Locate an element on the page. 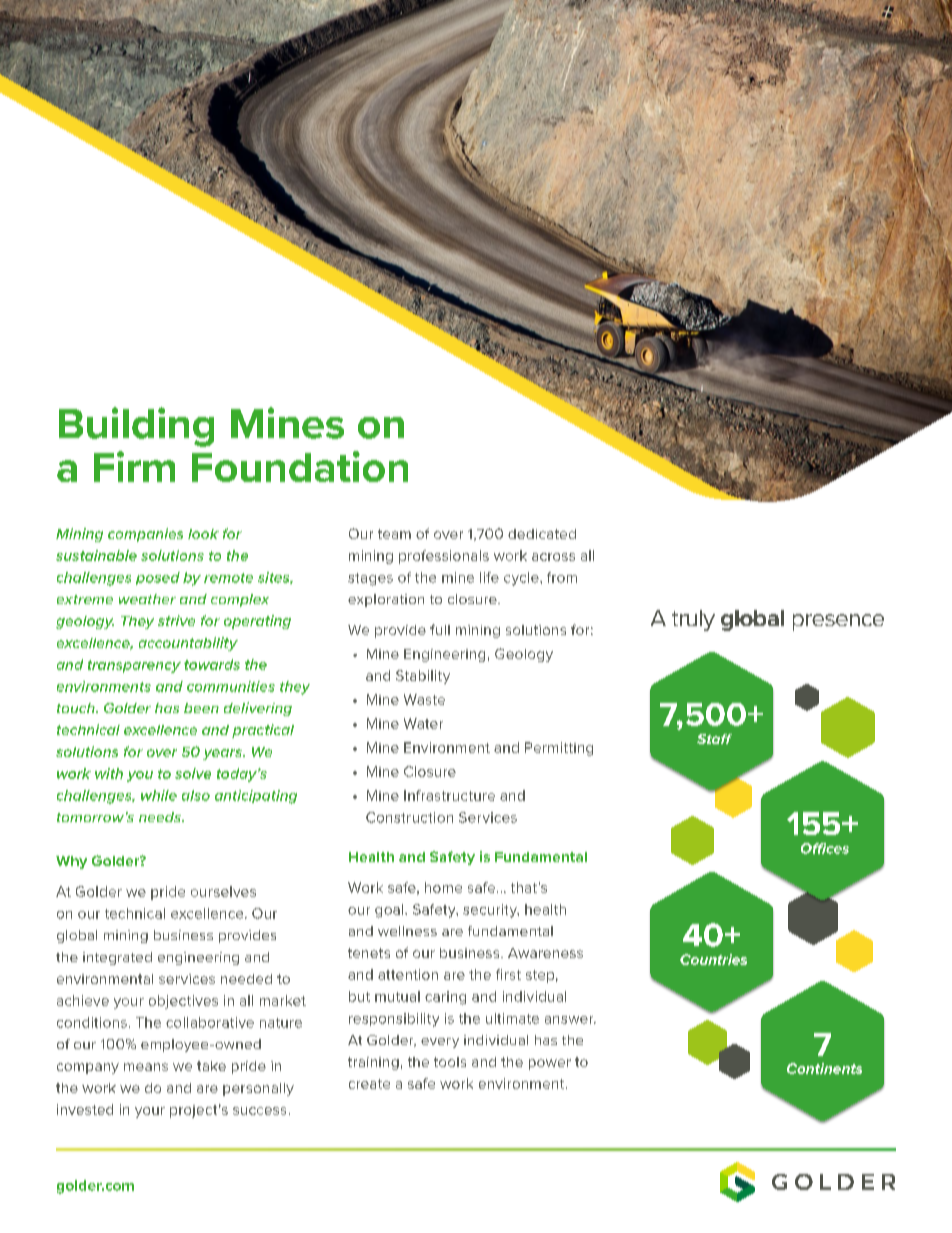 The image size is (952, 1233). from is located at coordinates (562, 577).
